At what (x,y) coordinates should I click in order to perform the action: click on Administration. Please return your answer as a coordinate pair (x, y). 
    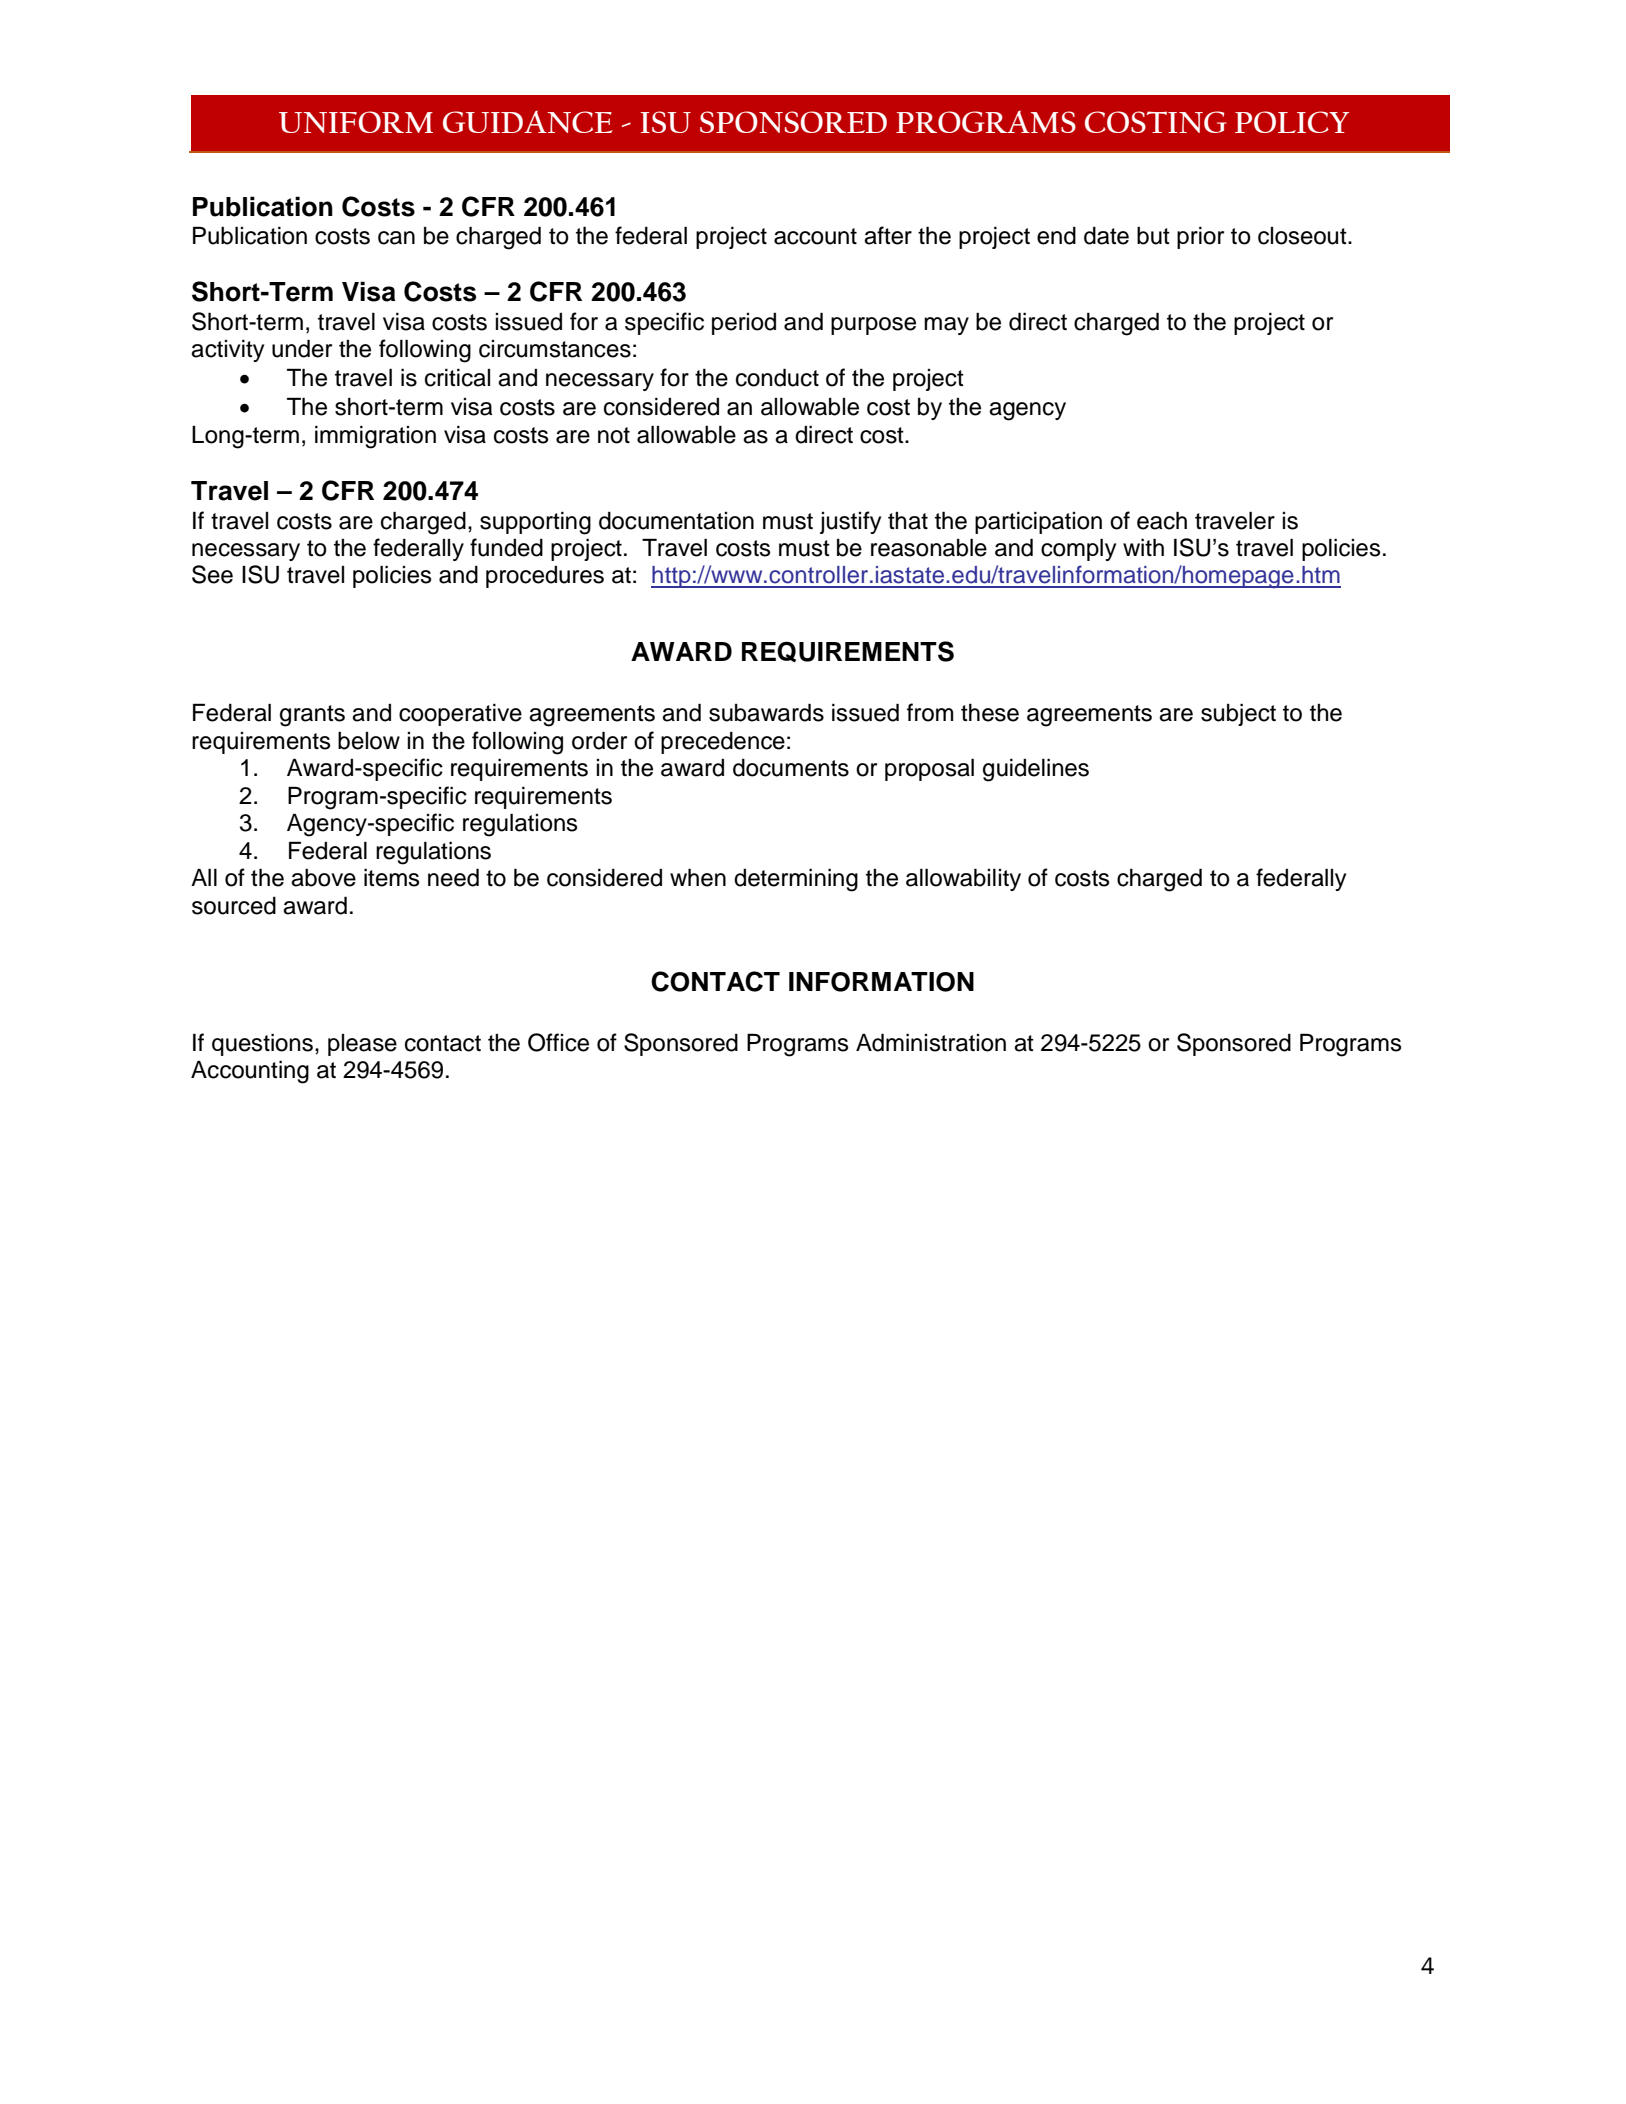
    Looking at the image, I should click on (931, 1042).
